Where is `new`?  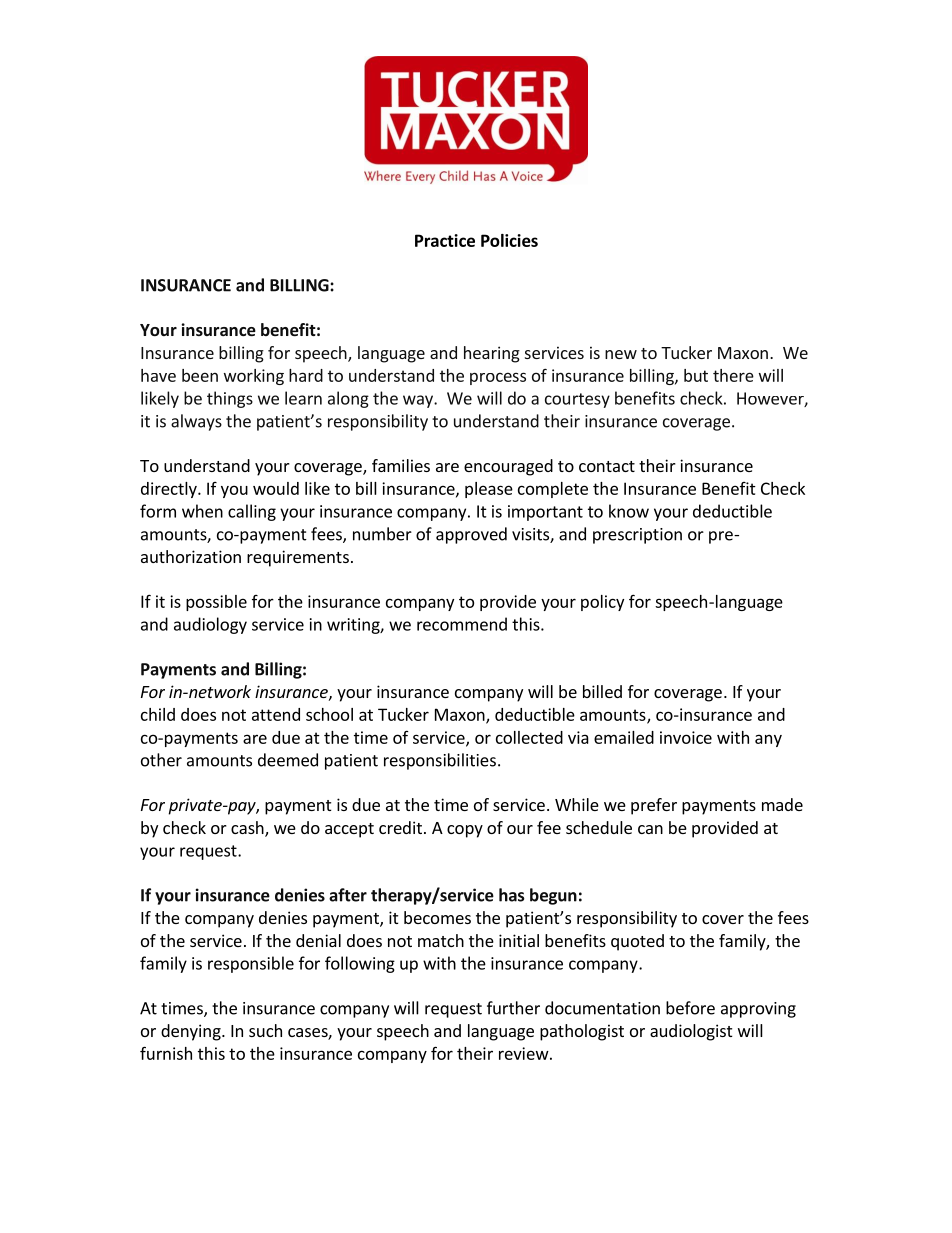
new is located at coordinates (621, 354).
